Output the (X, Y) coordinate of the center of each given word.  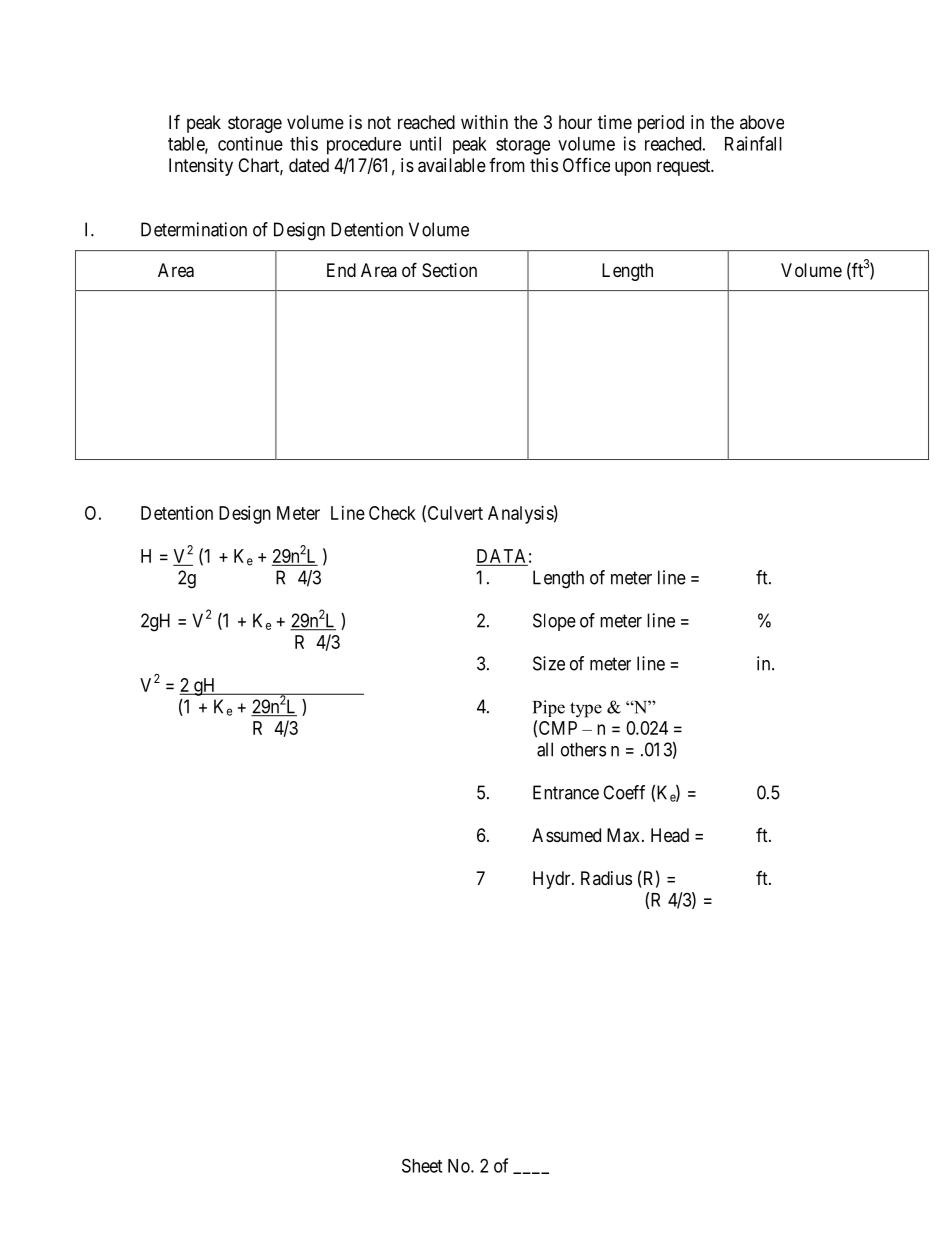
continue (250, 143)
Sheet (422, 1165)
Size (549, 663)
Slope (554, 622)
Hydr (553, 880)
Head (670, 835)
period (661, 124)
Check (392, 513)
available (452, 165)
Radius (606, 878)
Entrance (566, 792)
